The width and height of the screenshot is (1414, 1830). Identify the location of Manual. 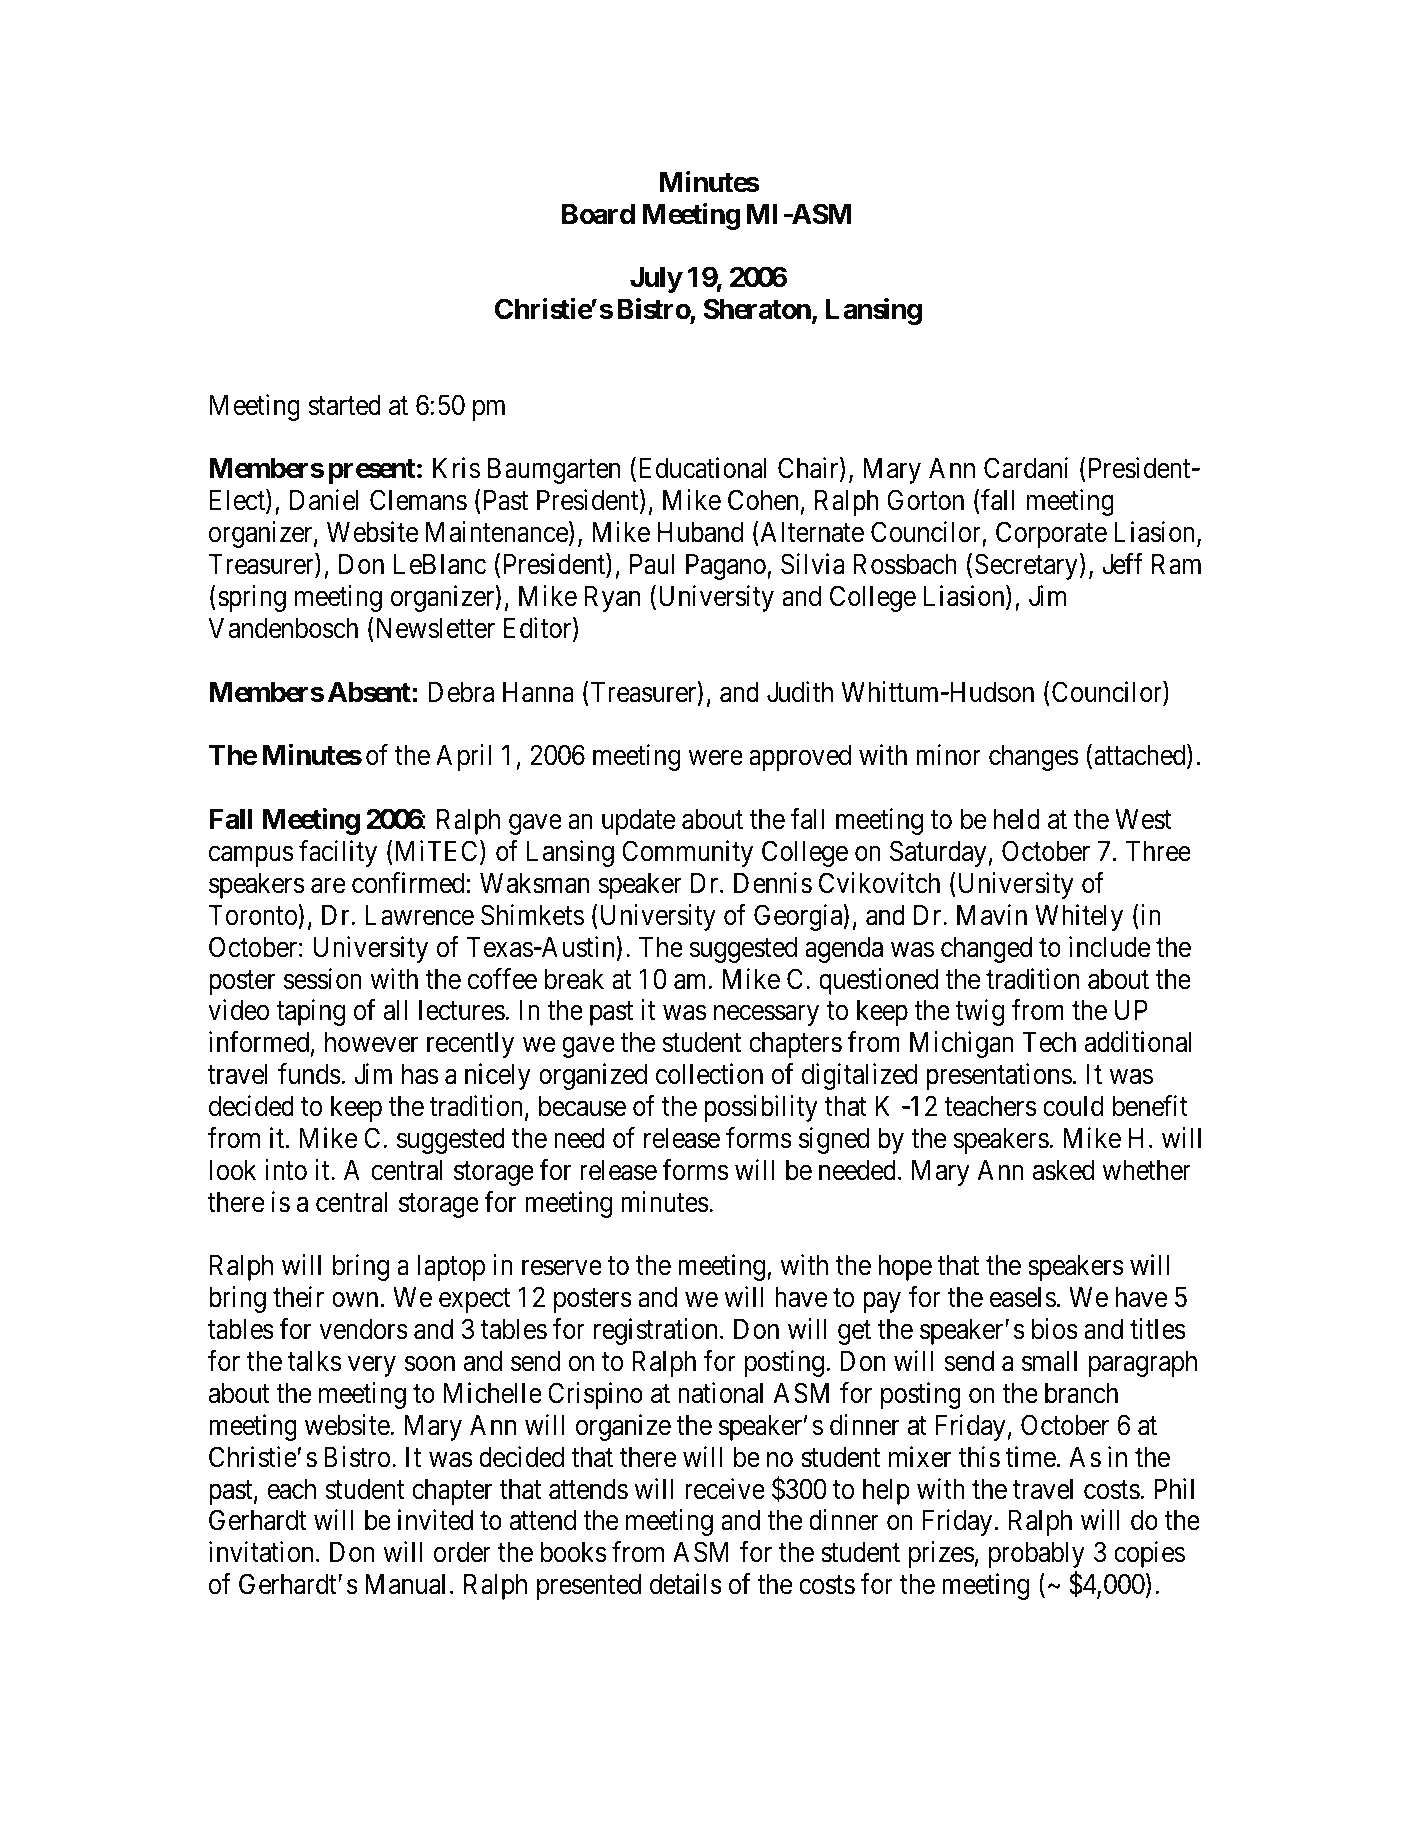
(405, 1584).
